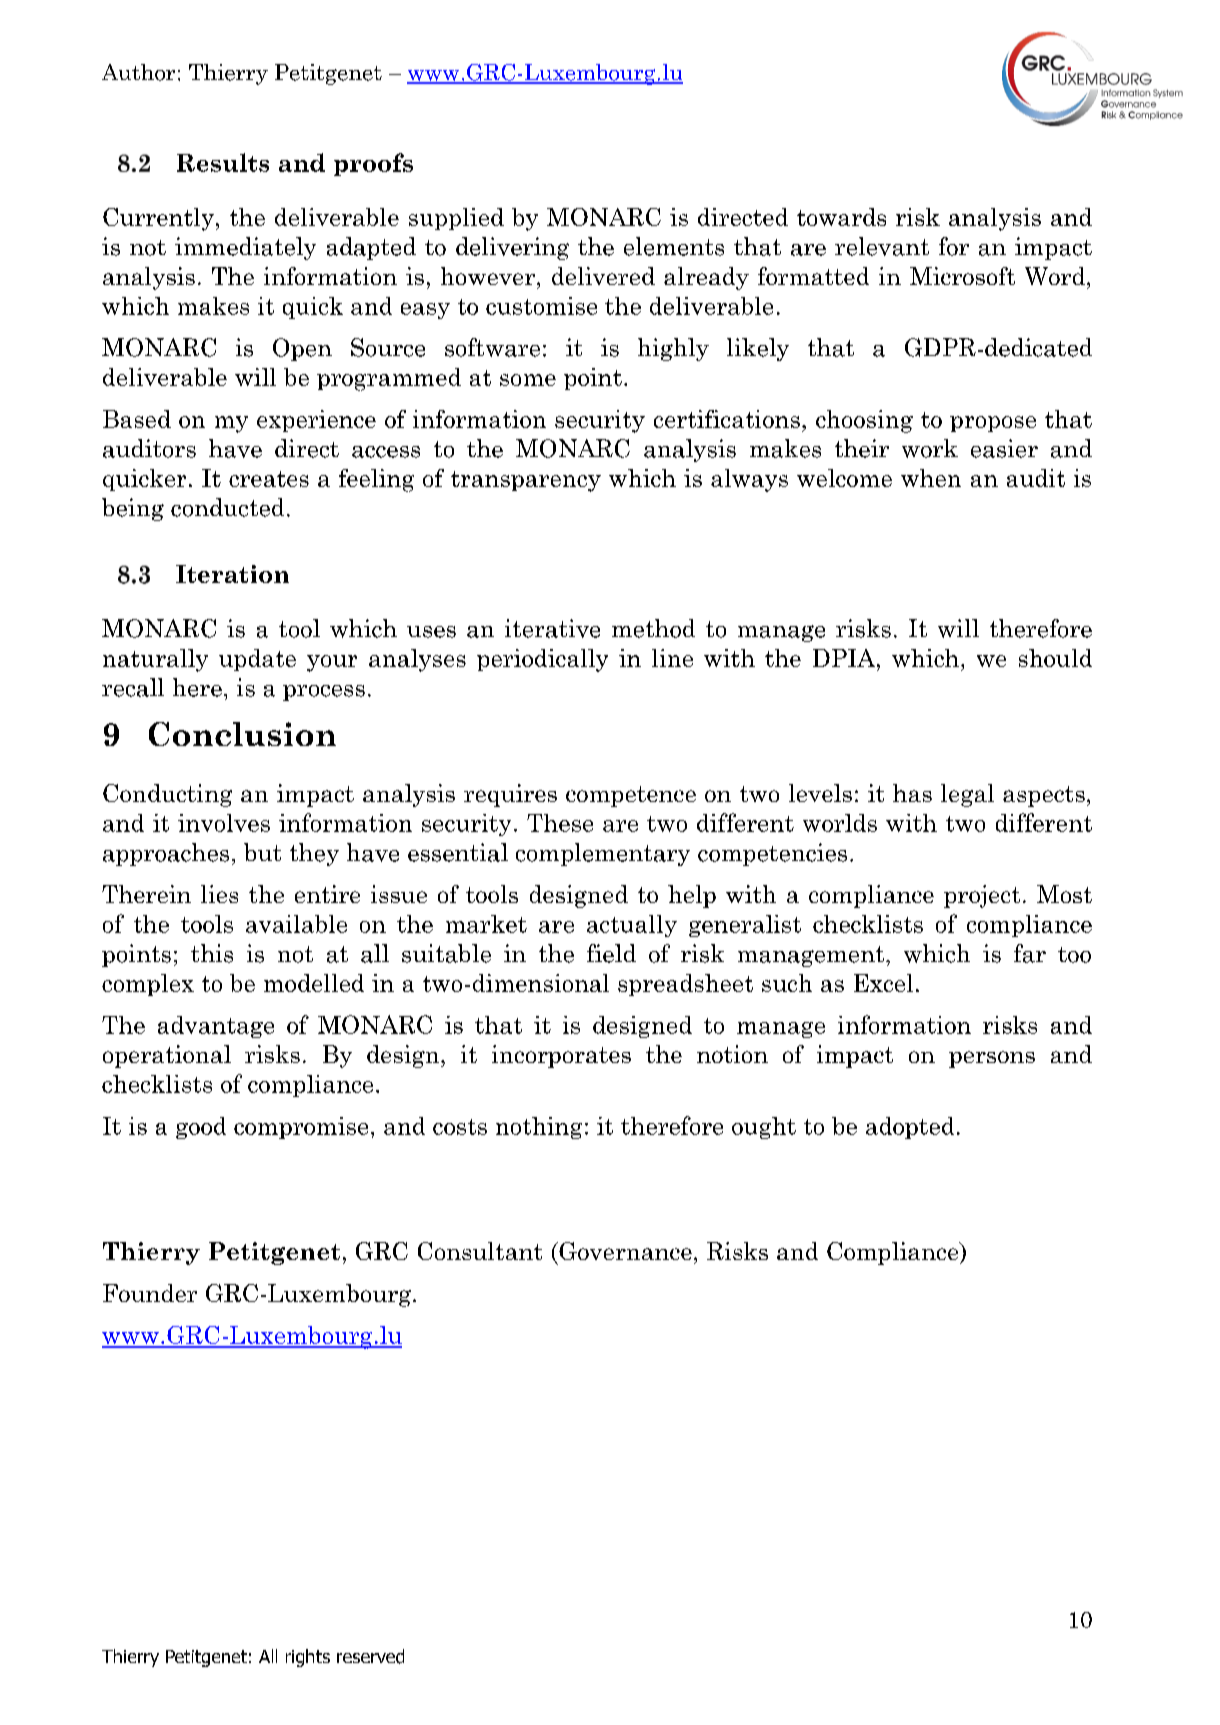 The width and height of the screenshot is (1220, 1725). I want to click on elements, so click(674, 246).
